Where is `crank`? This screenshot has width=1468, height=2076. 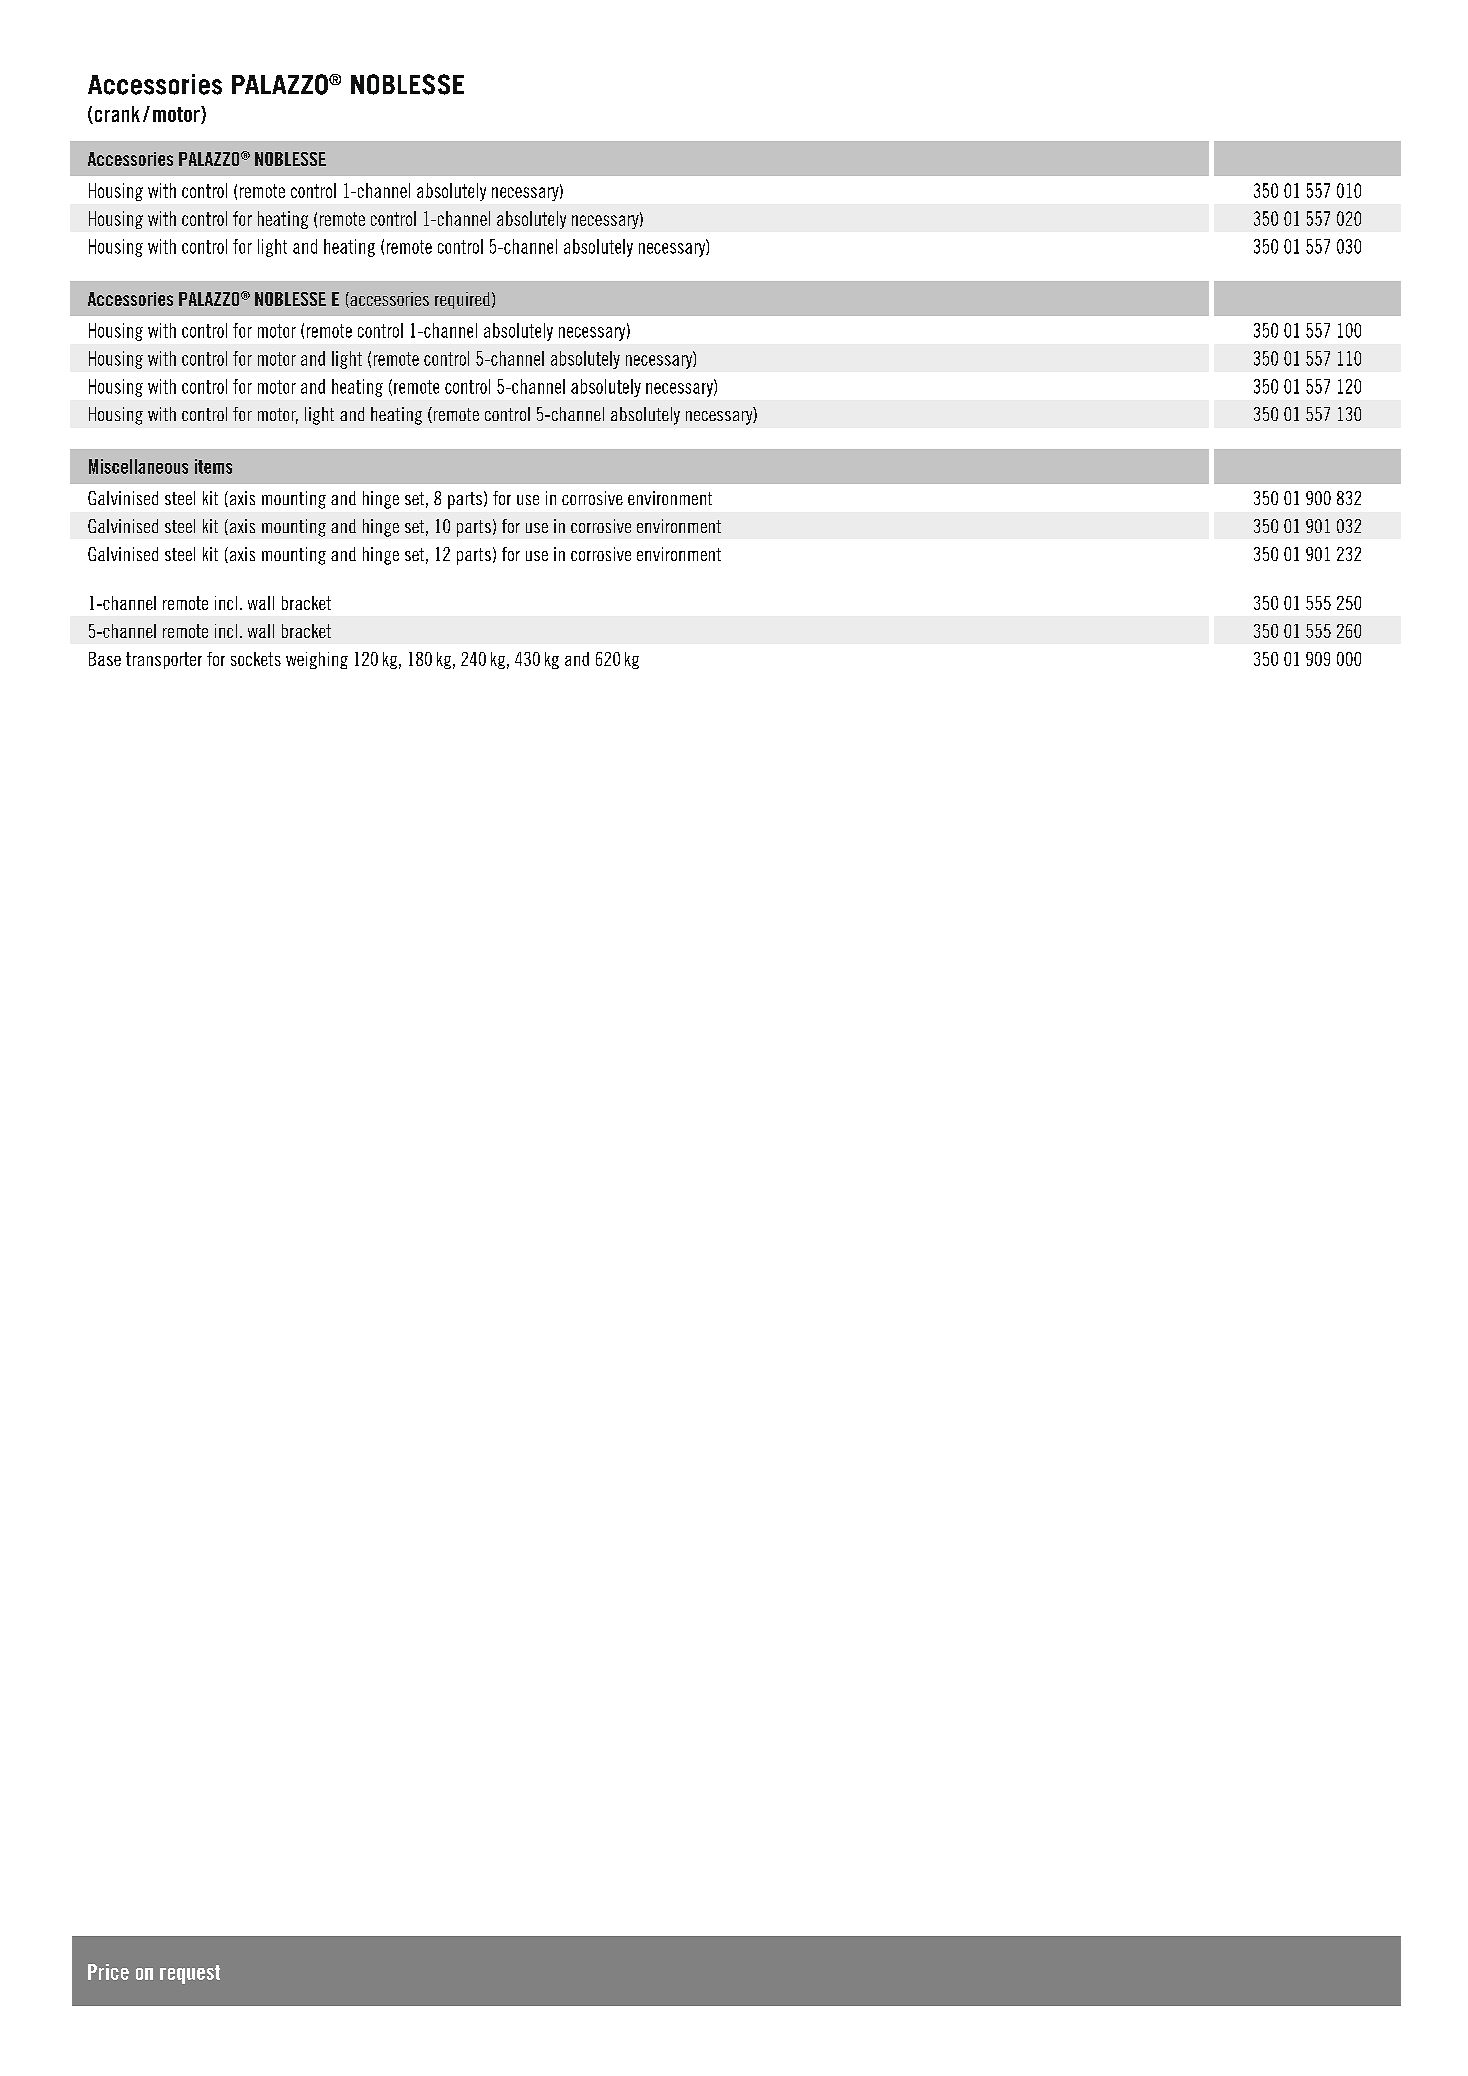 crank is located at coordinates (116, 115).
